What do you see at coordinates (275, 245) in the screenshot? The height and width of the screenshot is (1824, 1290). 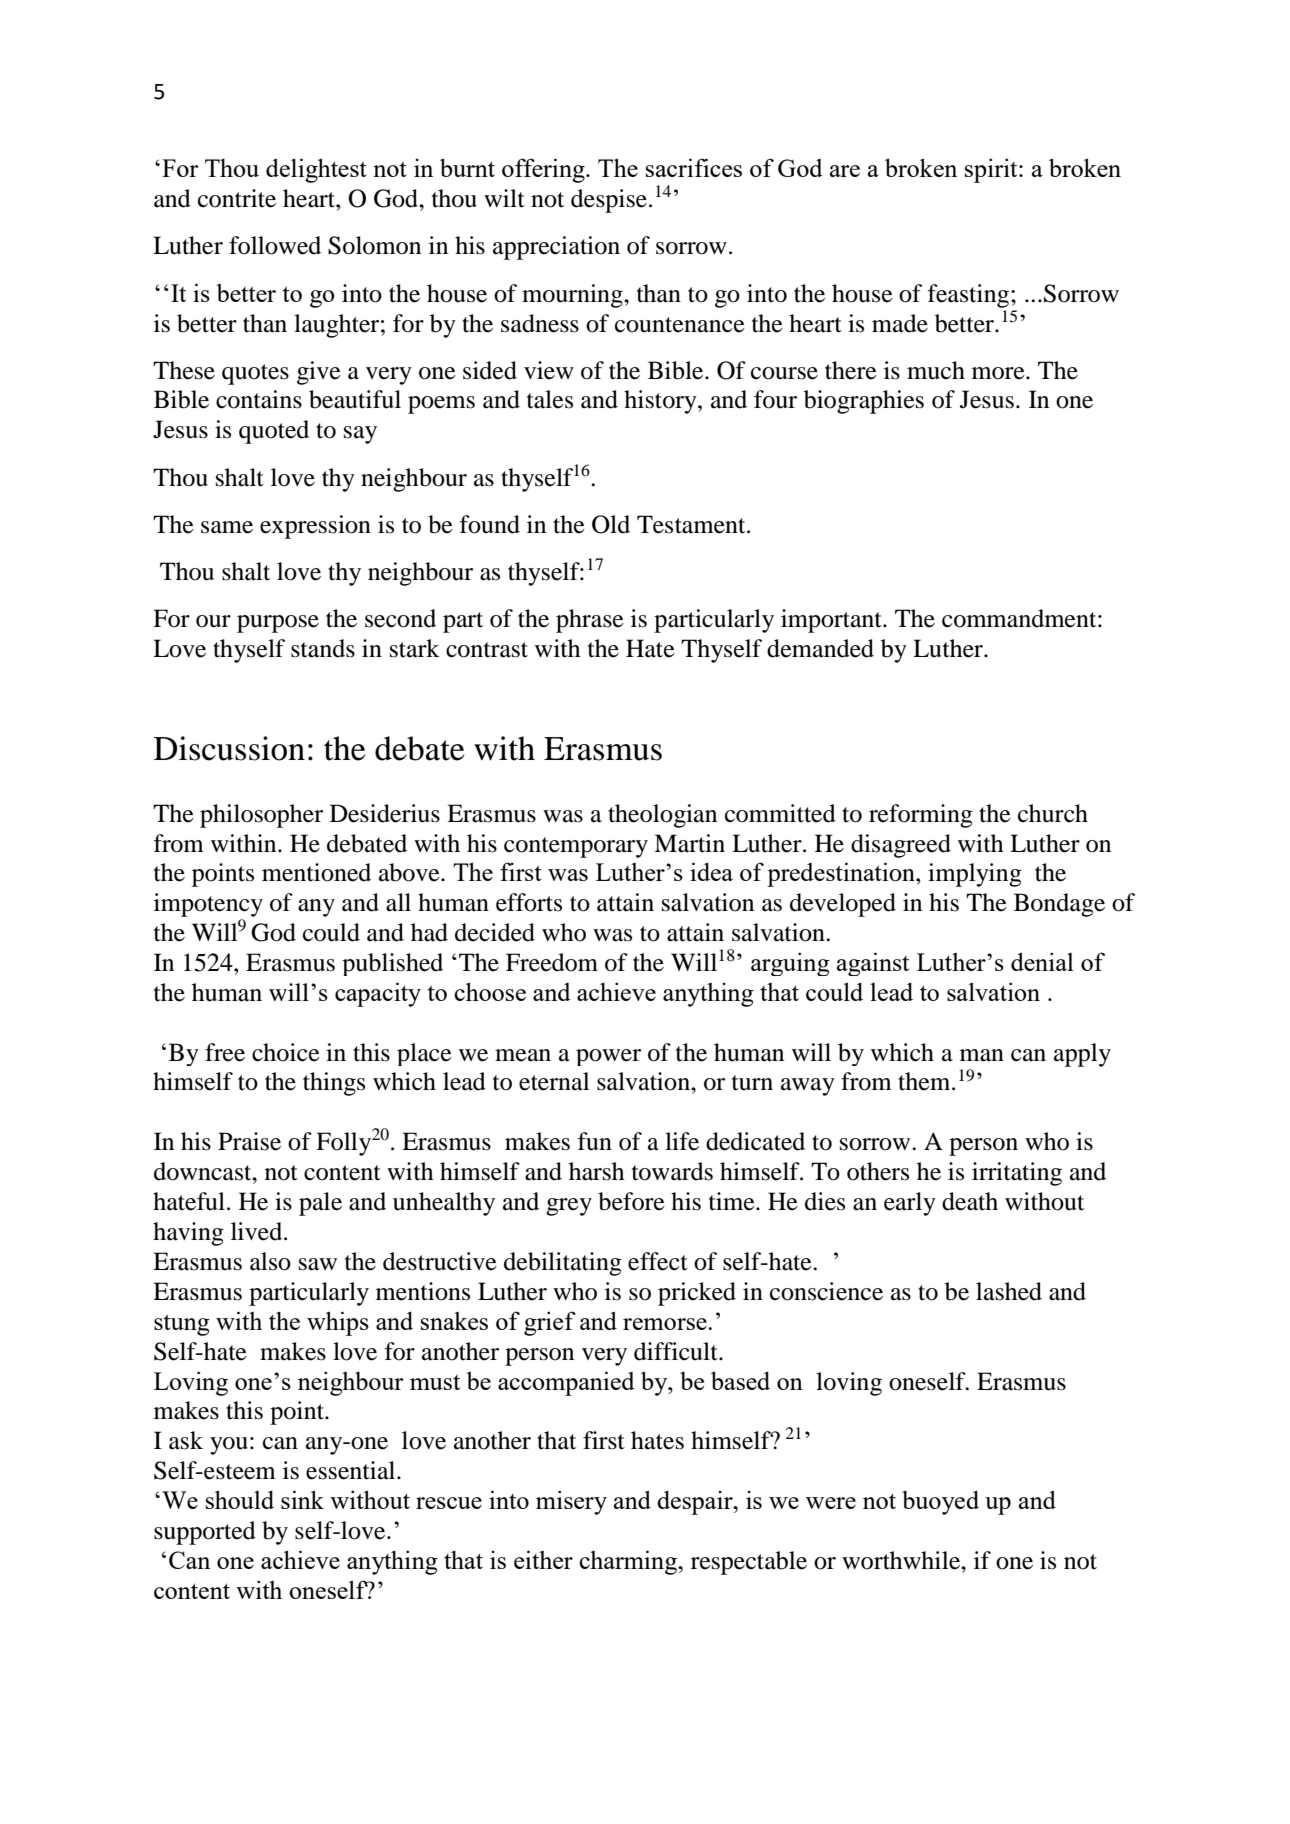 I see `followed` at bounding box center [275, 245].
